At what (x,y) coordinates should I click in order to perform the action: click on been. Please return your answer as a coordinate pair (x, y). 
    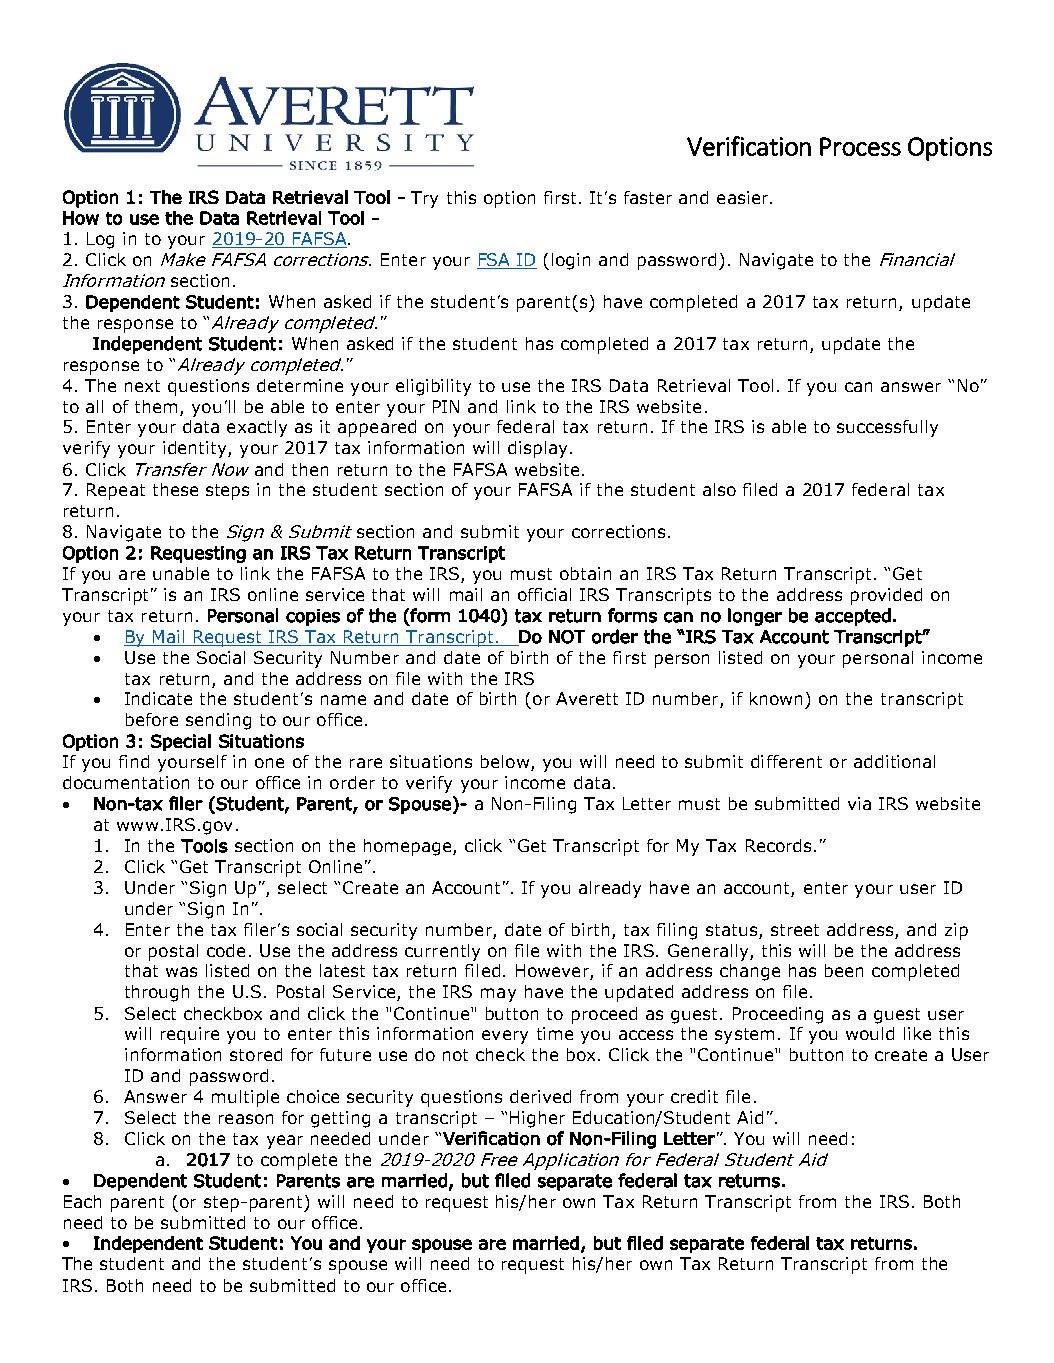
    Looking at the image, I should click on (844, 970).
